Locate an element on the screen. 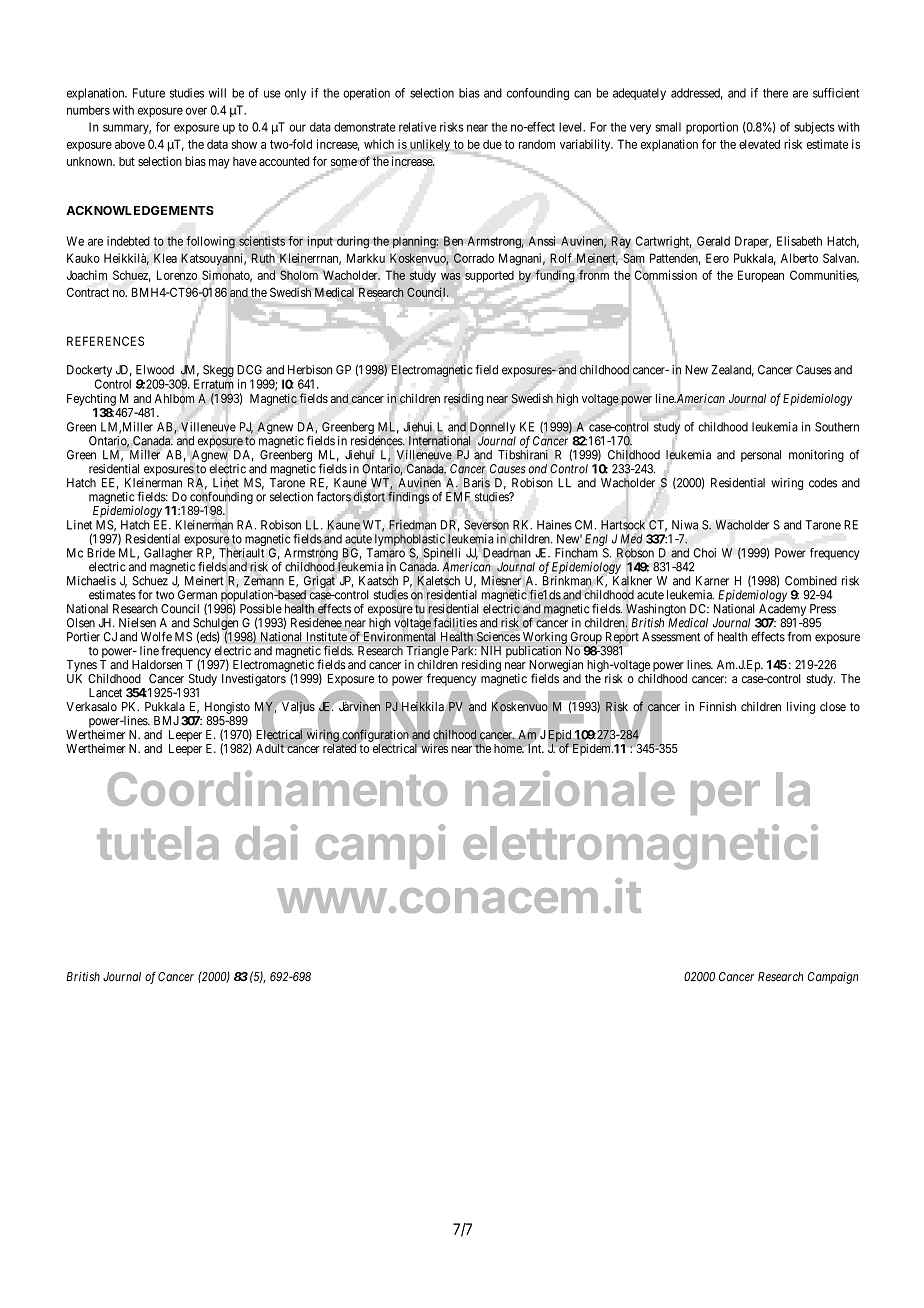  relative is located at coordinates (417, 127).
